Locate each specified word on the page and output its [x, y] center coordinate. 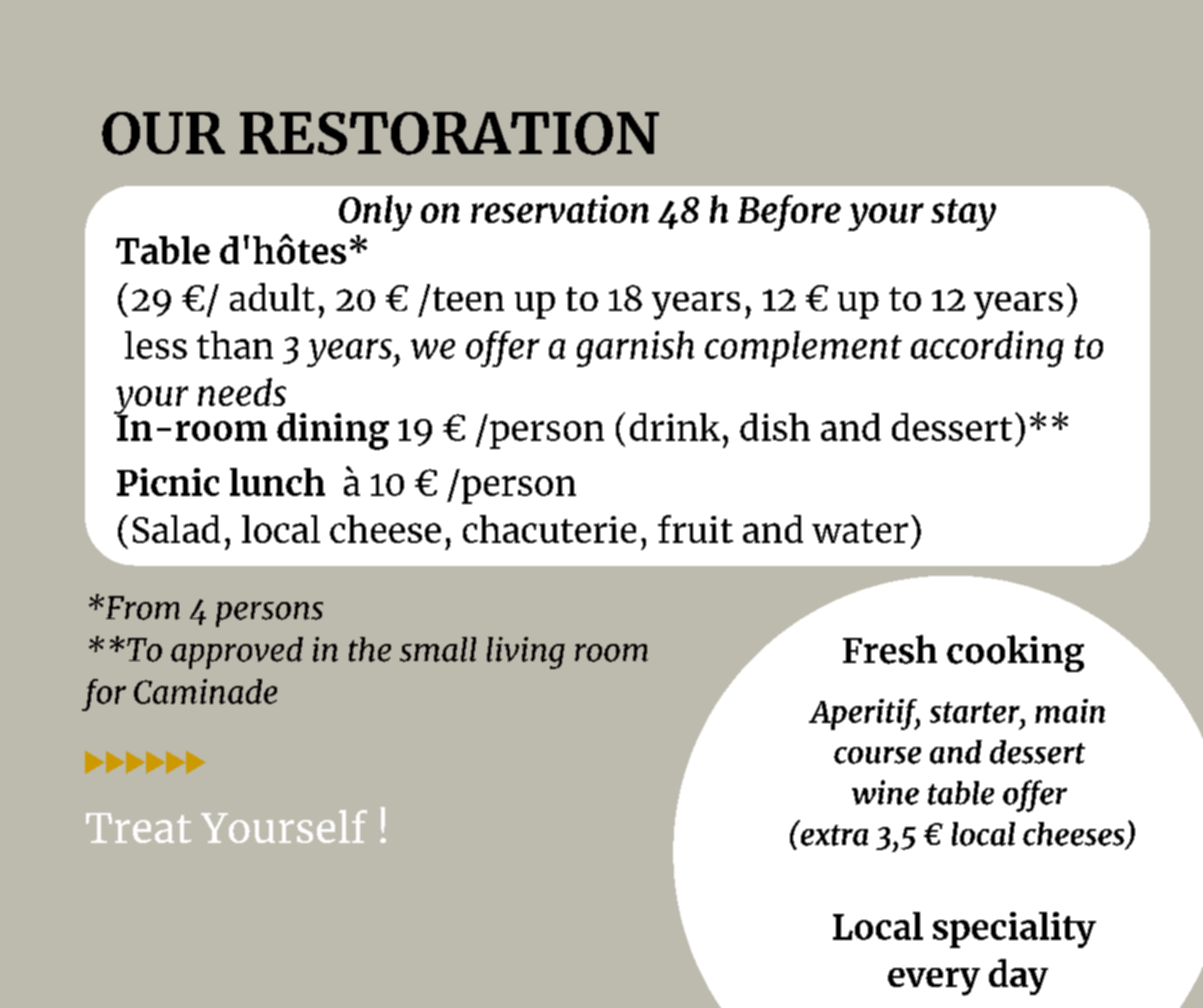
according [987, 349]
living [526, 653]
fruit [695, 529]
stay [963, 215]
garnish [635, 349]
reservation [560, 209]
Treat [138, 828]
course [877, 755]
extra [833, 834]
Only [375, 213]
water [860, 531]
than [235, 345]
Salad [176, 529]
